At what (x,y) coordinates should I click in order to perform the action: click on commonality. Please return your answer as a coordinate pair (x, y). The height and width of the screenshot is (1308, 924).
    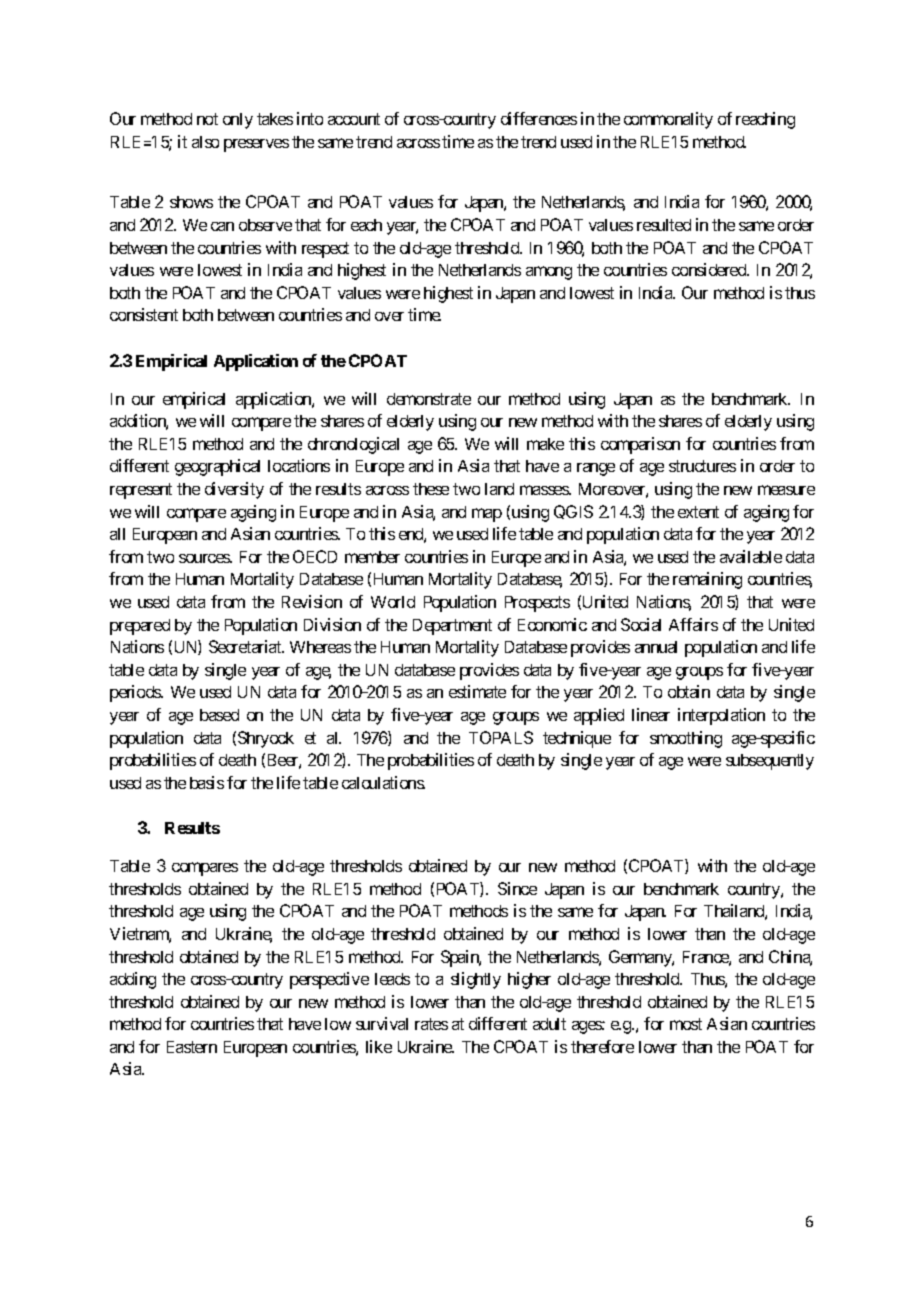
    Looking at the image, I should click on (668, 120).
